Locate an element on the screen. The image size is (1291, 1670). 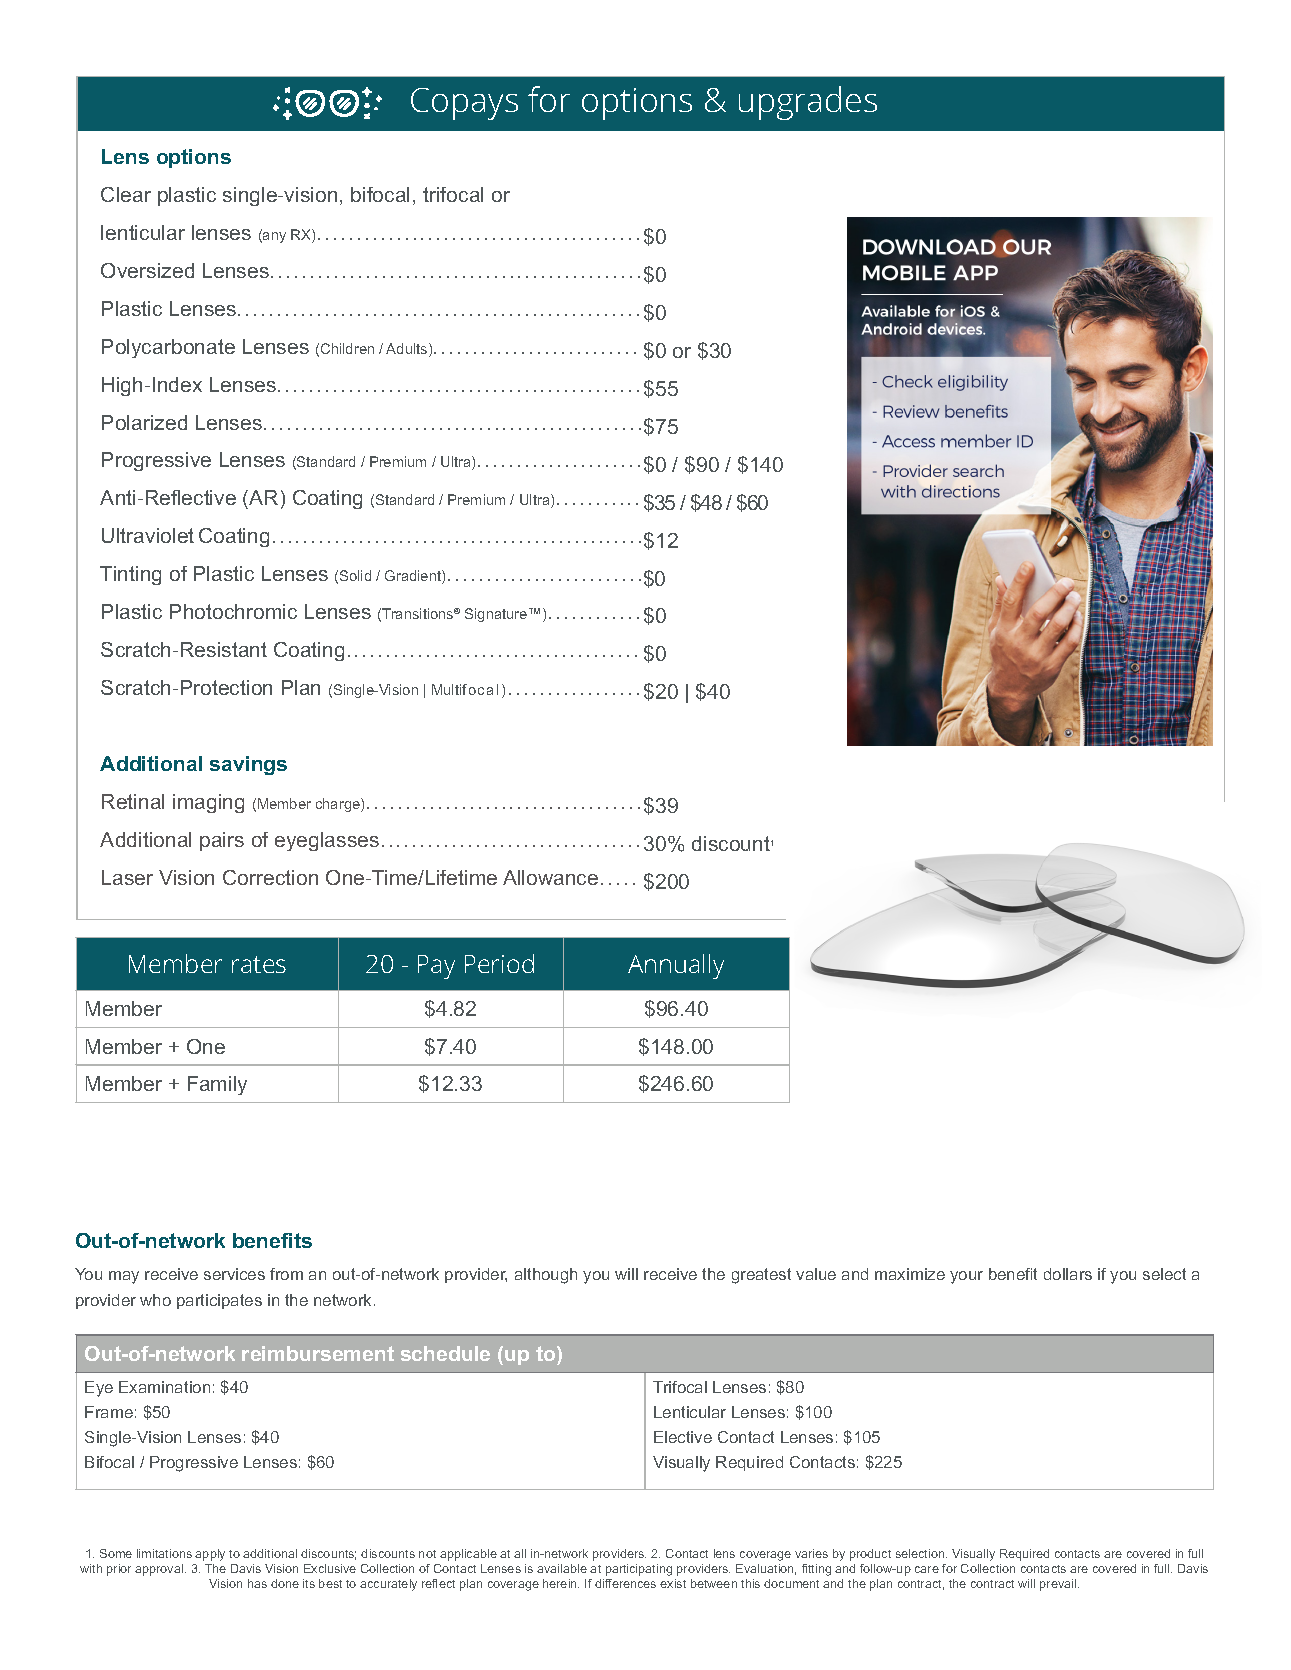
care is located at coordinates (927, 1569).
